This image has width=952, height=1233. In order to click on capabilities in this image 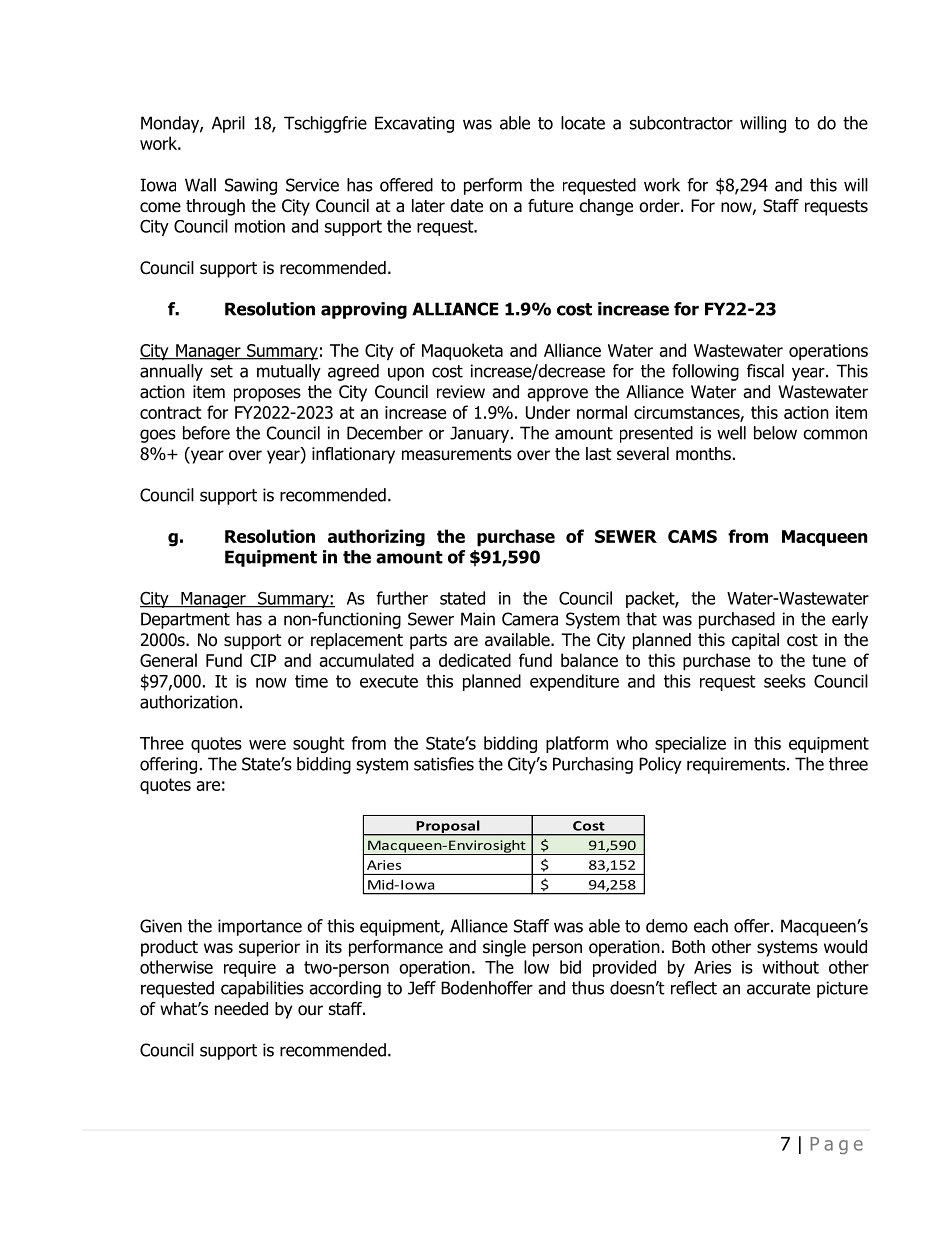, I will do `click(262, 989)`.
